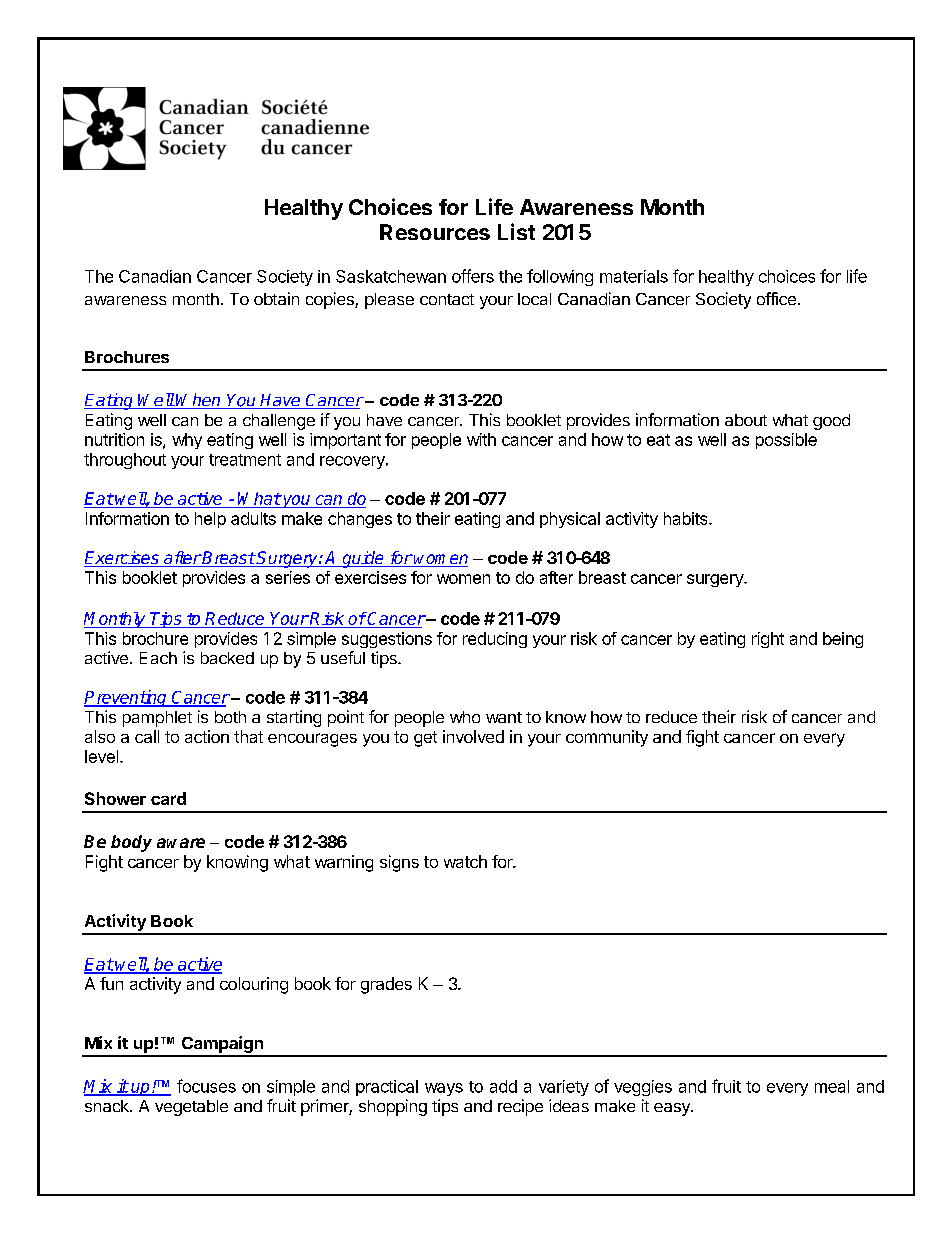 Image resolution: width=952 pixels, height=1233 pixels. What do you see at coordinates (607, 738) in the screenshot?
I see `community` at bounding box center [607, 738].
